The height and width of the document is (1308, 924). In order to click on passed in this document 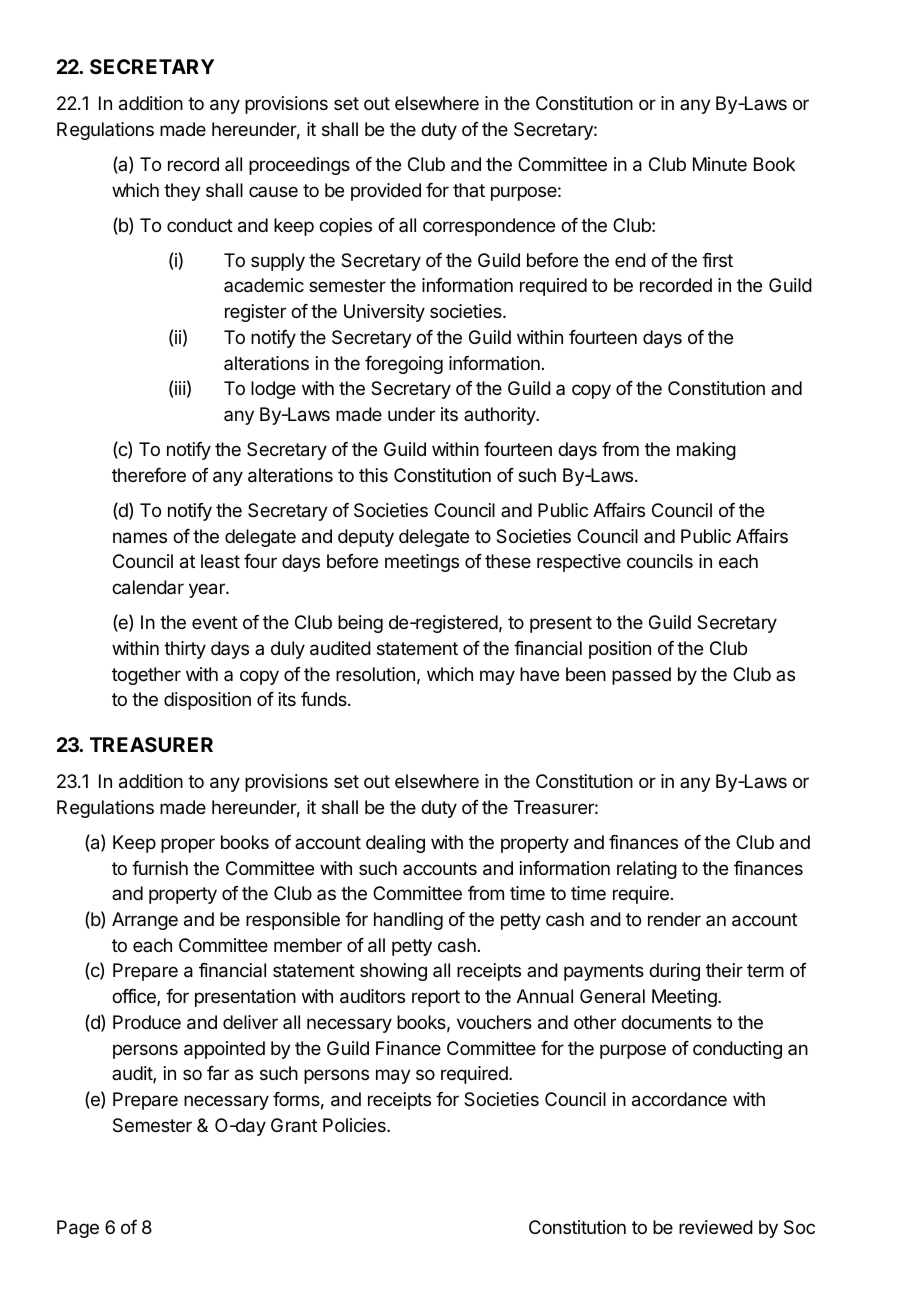, I will do `click(641, 676)`.
